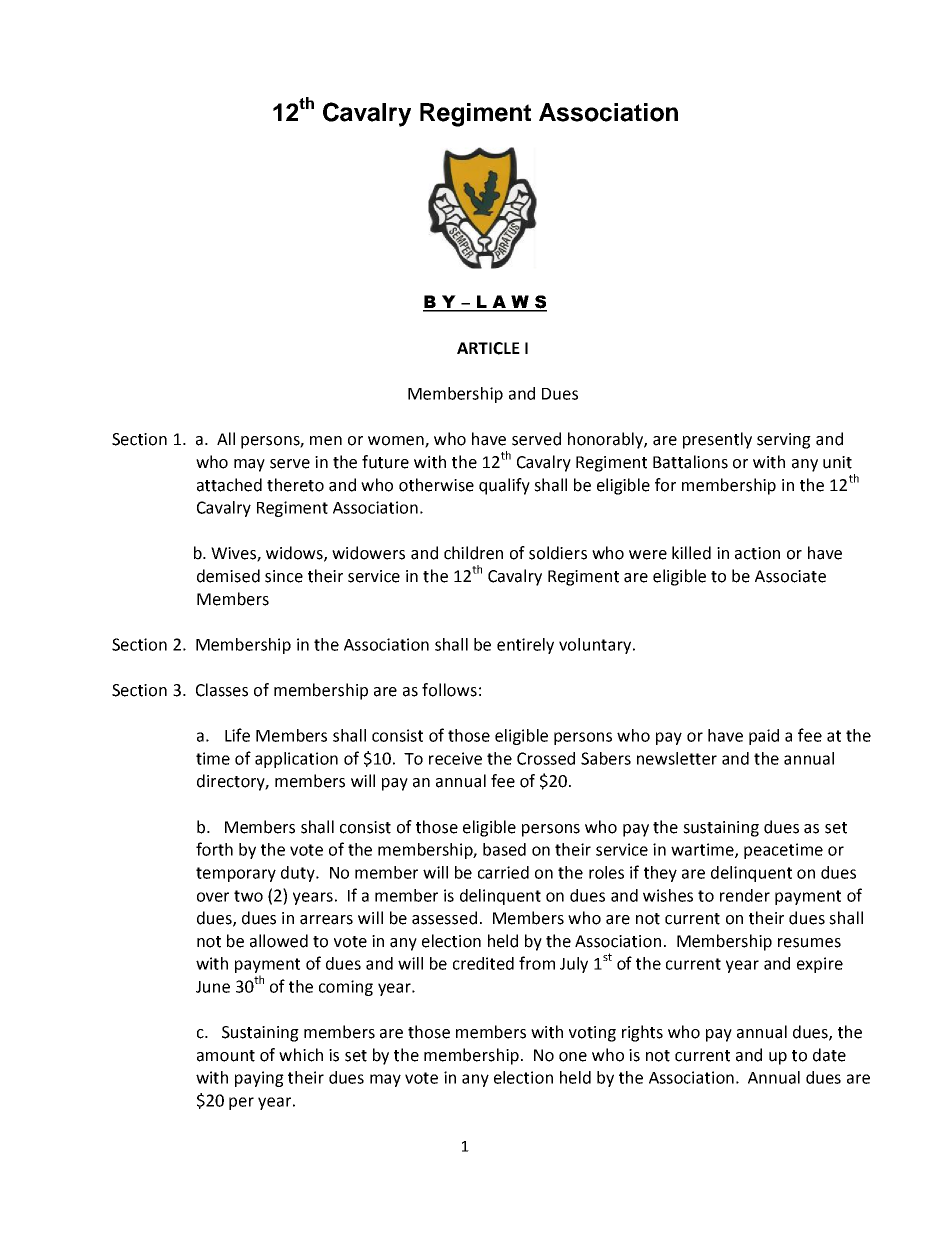 This document has height=1233, width=952. Describe the element at coordinates (573, 1057) in the document. I see `one` at that location.
